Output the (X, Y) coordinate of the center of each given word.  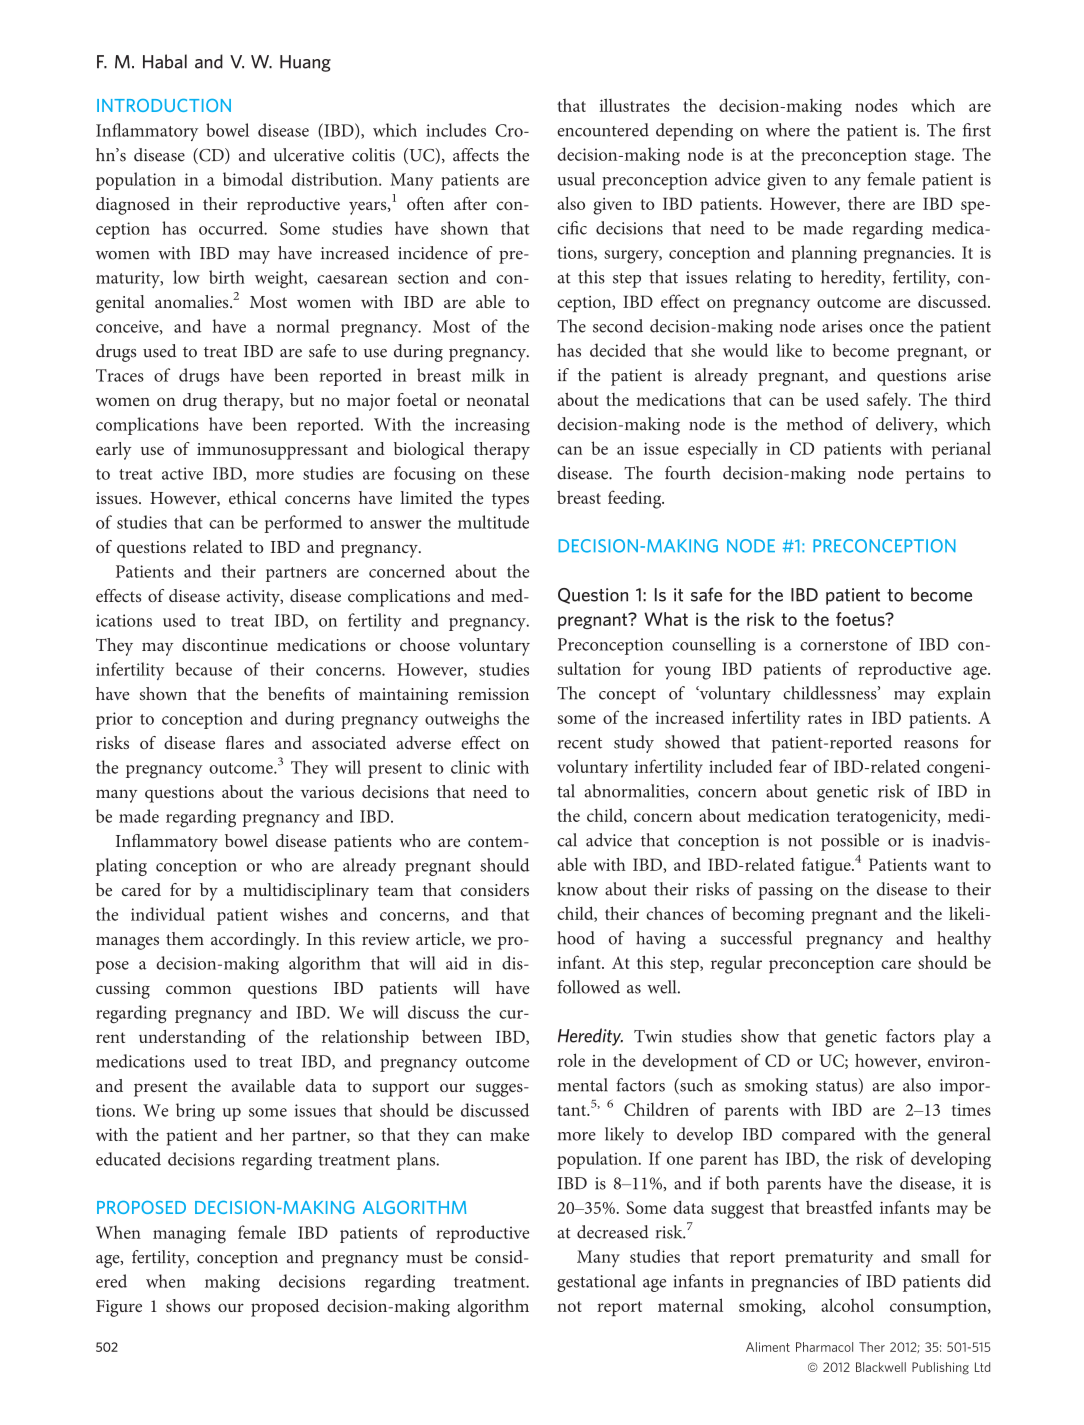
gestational (596, 1283)
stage (934, 158)
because (203, 669)
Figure (119, 1308)
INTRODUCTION (164, 105)
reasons (931, 744)
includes (456, 130)
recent (580, 743)
